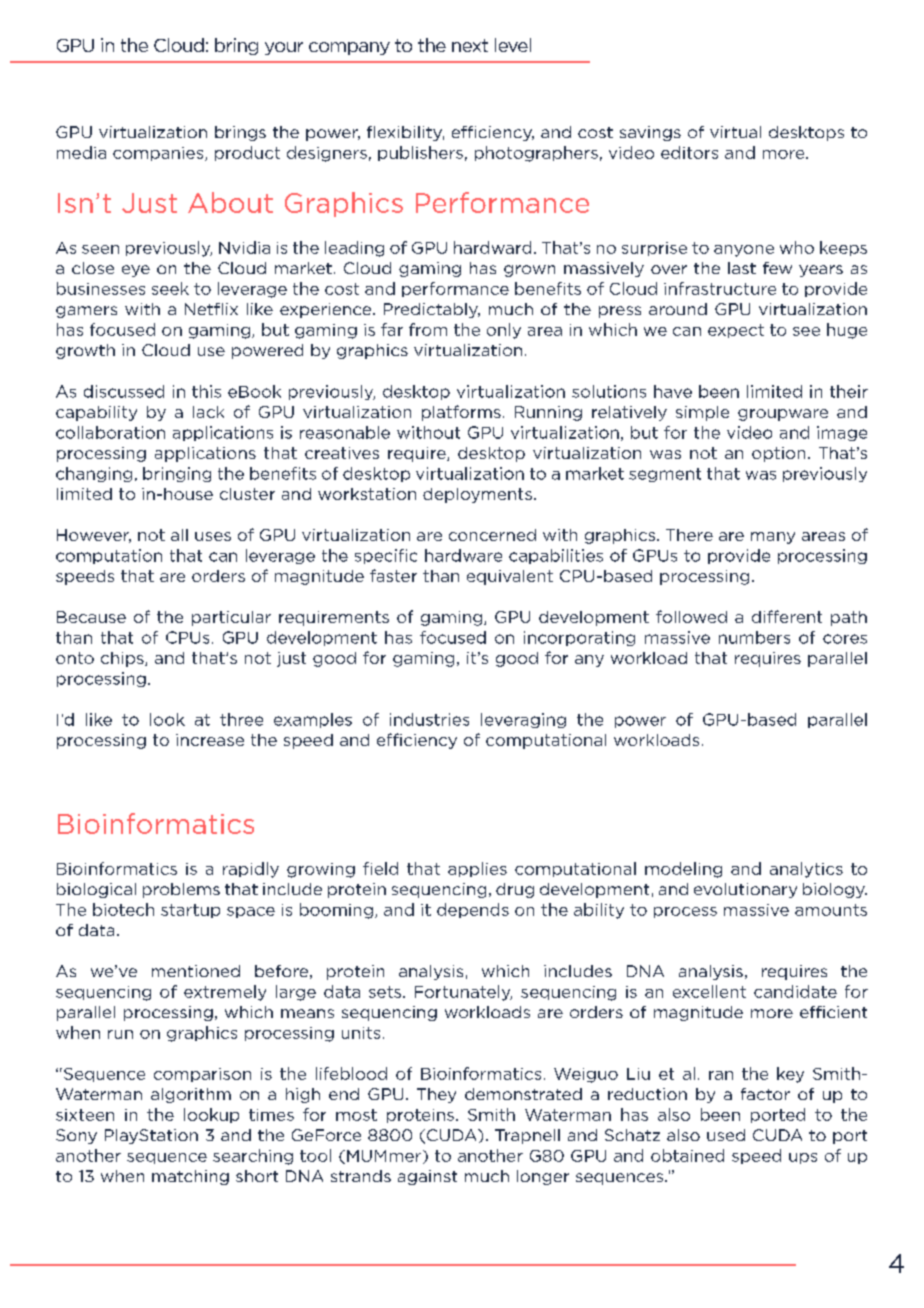 The width and height of the document is (924, 1308). I want to click on increase, so click(210, 740).
